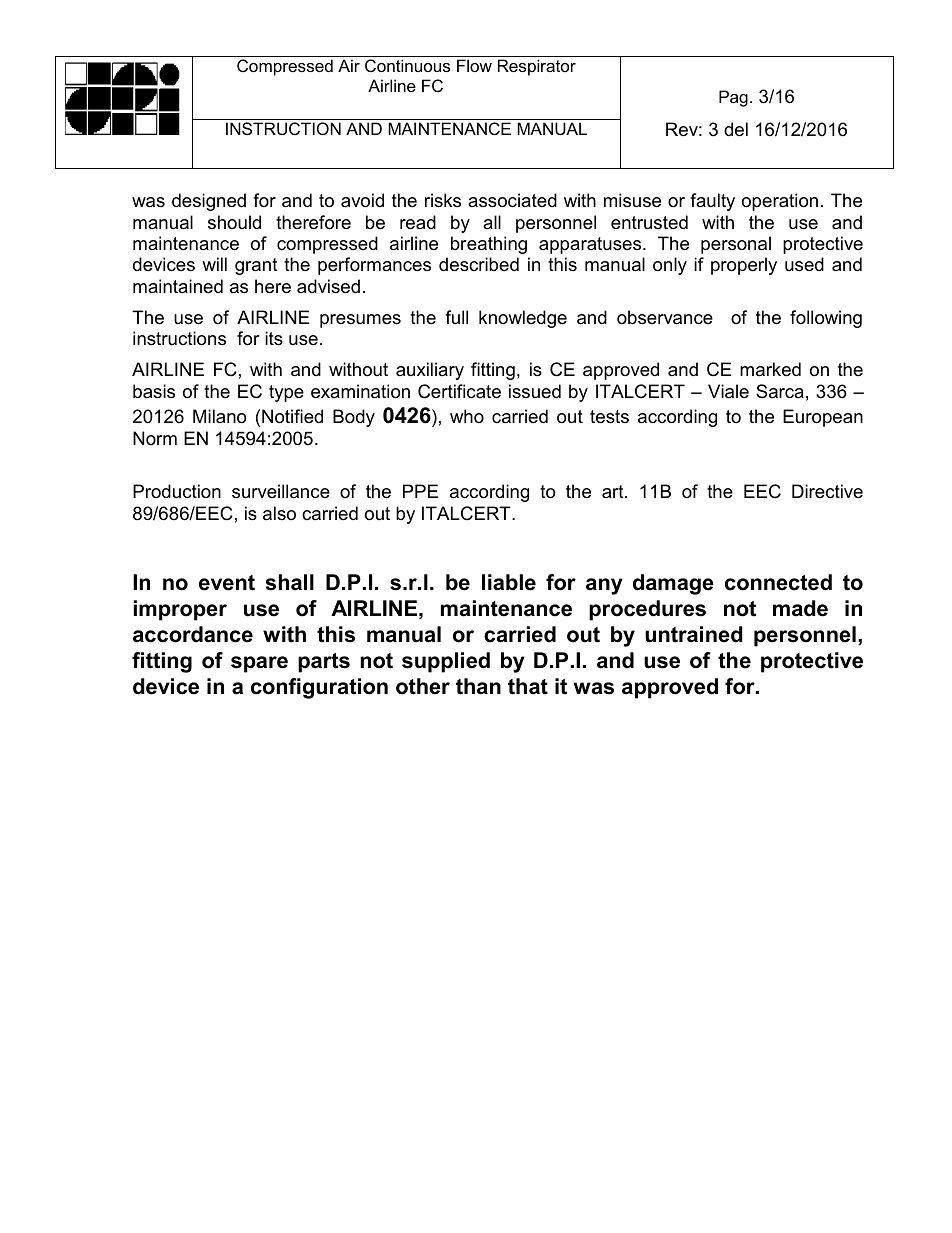 The image size is (952, 1233). I want to click on than, so click(478, 686).
